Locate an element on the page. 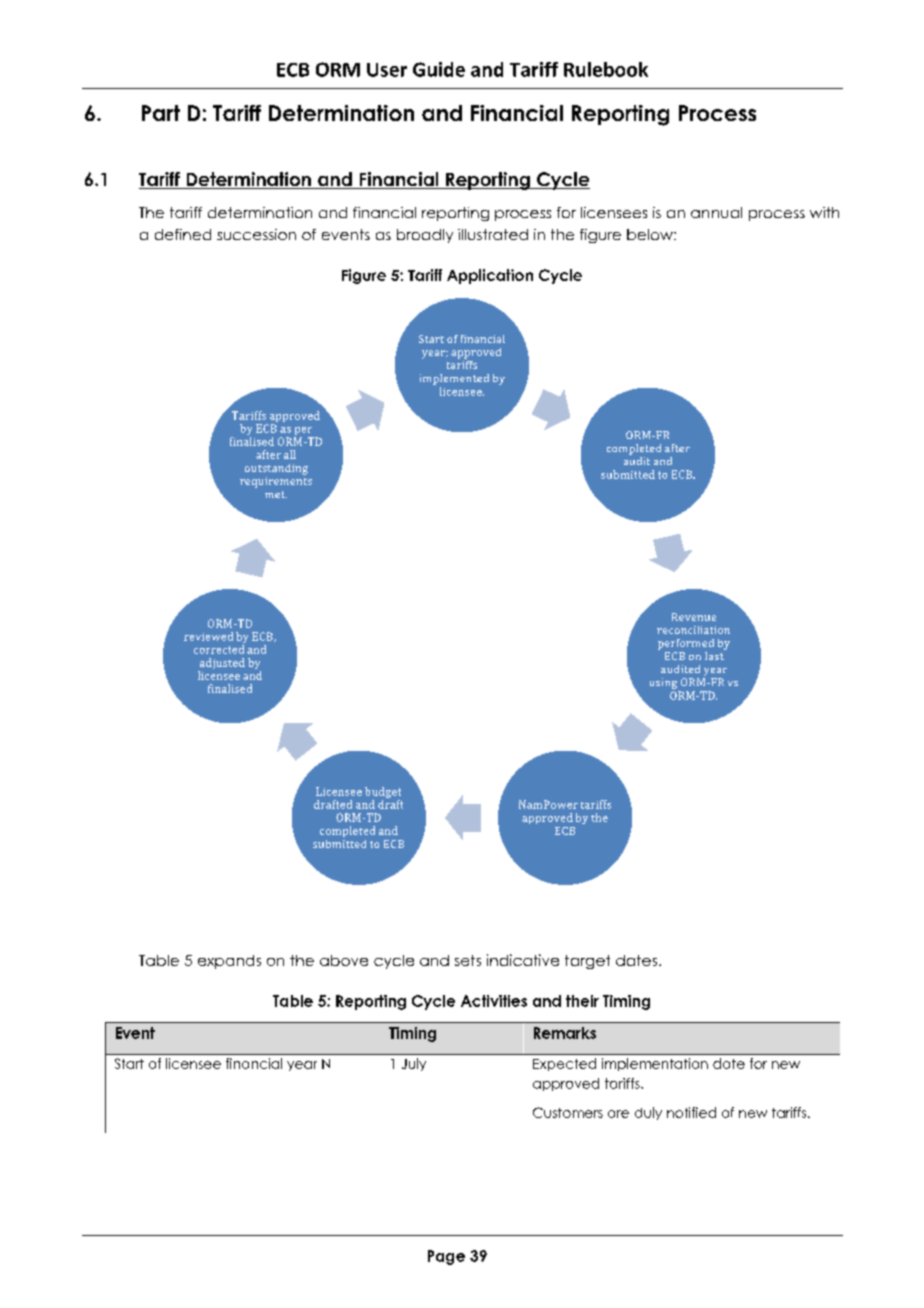  Page is located at coordinates (446, 1257).
